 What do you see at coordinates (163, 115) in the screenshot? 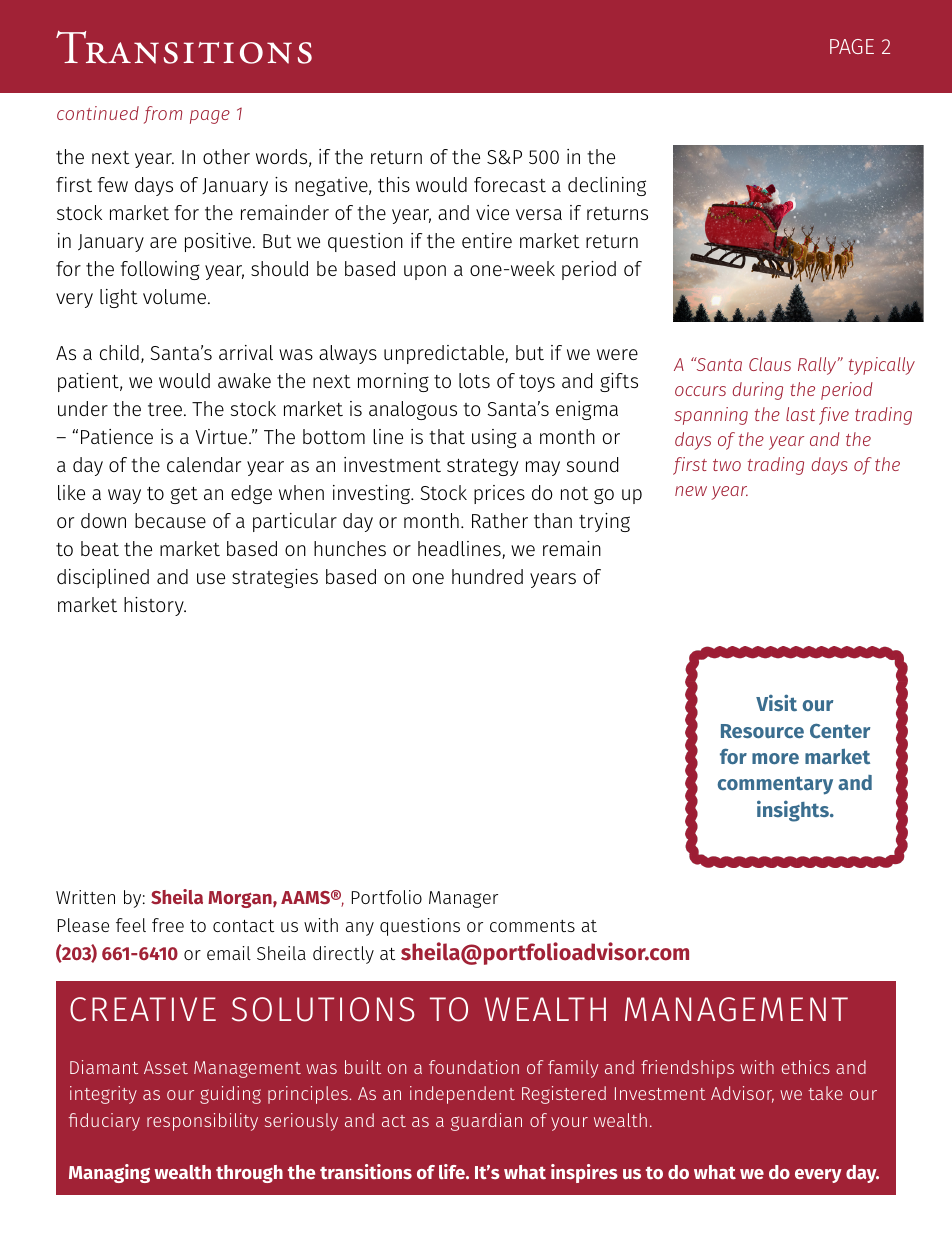
I see `from` at bounding box center [163, 115].
